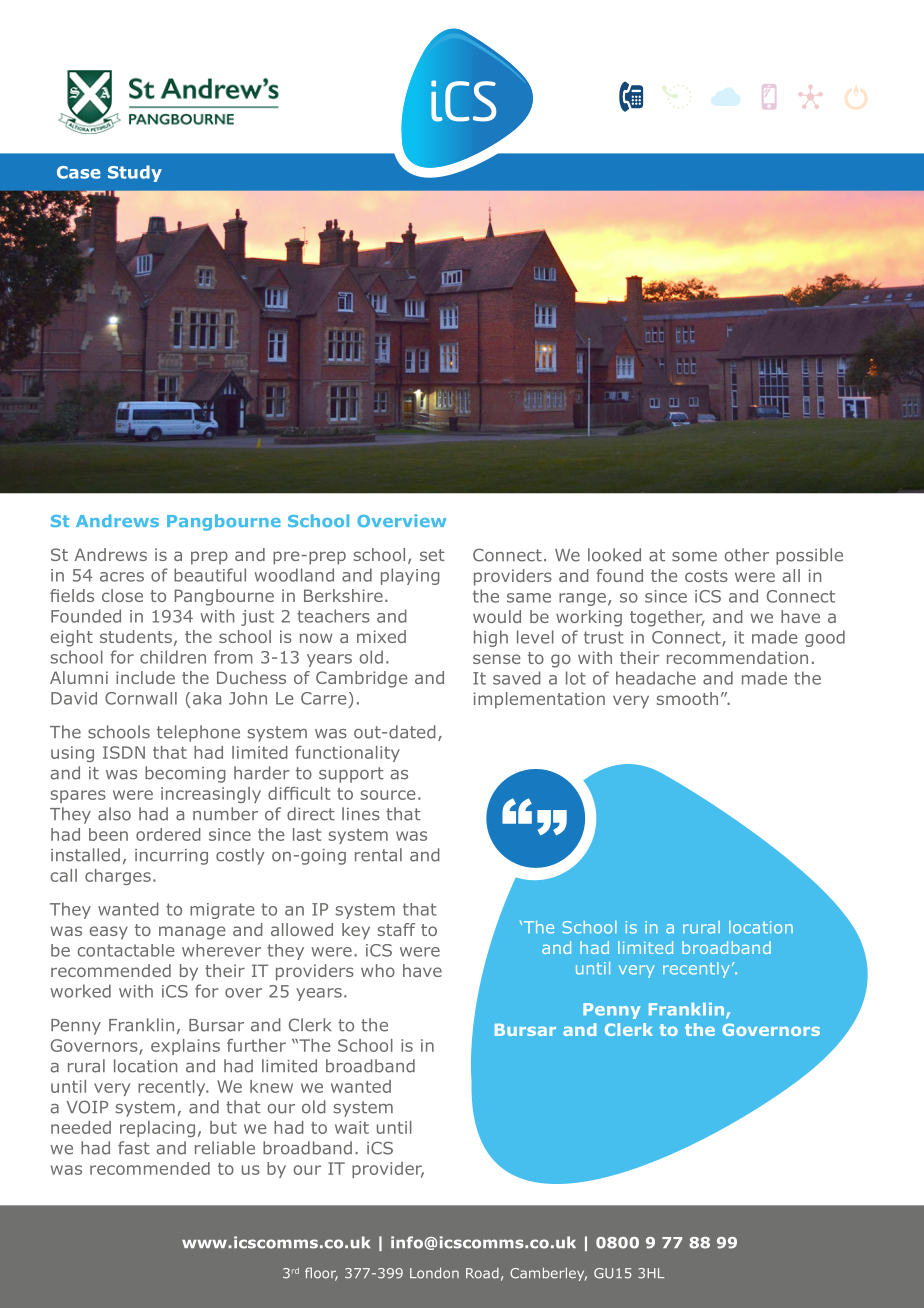  Describe the element at coordinates (396, 929) in the screenshot. I see `staff` at that location.
